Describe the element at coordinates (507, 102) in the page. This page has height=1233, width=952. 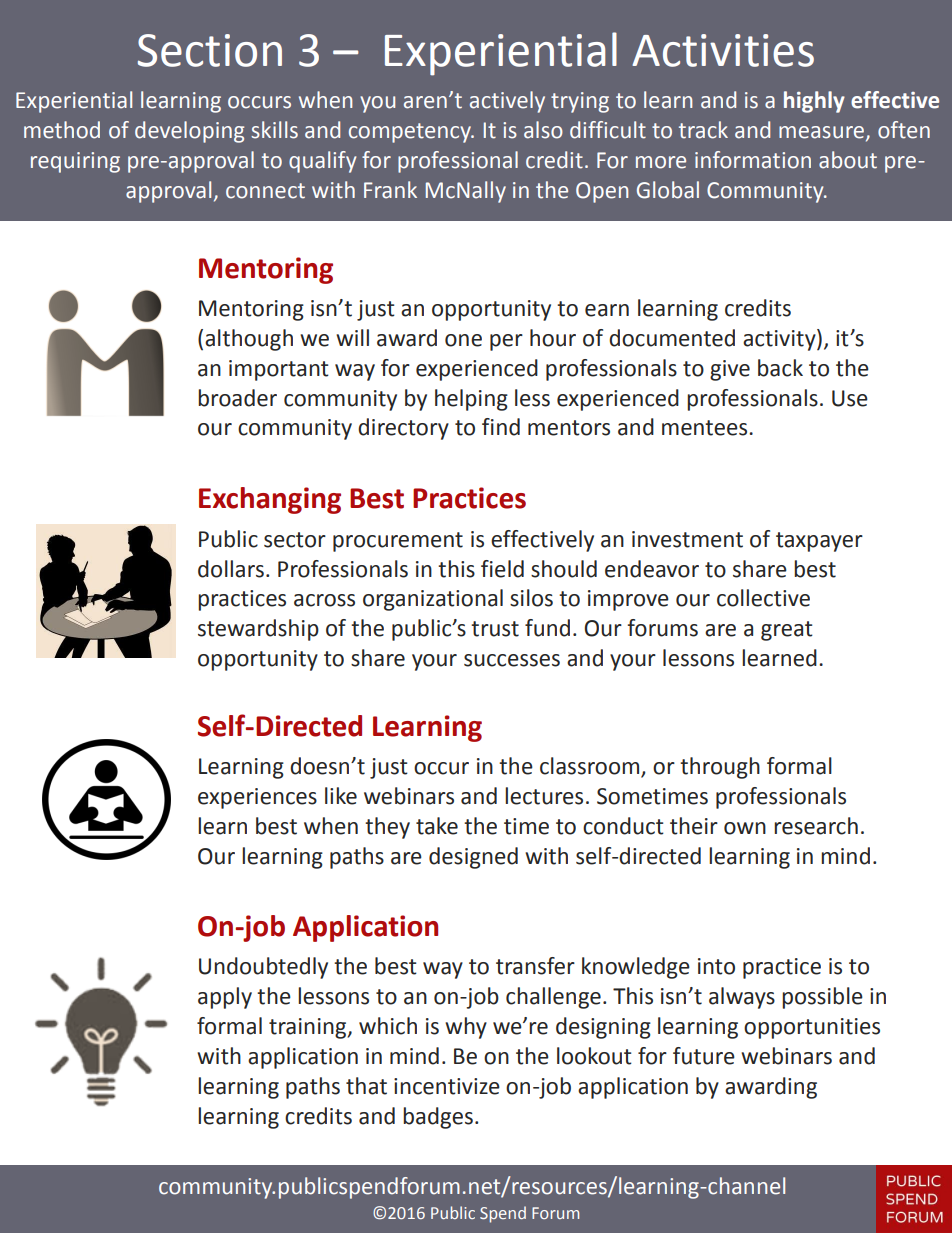
I see `actively` at that location.
